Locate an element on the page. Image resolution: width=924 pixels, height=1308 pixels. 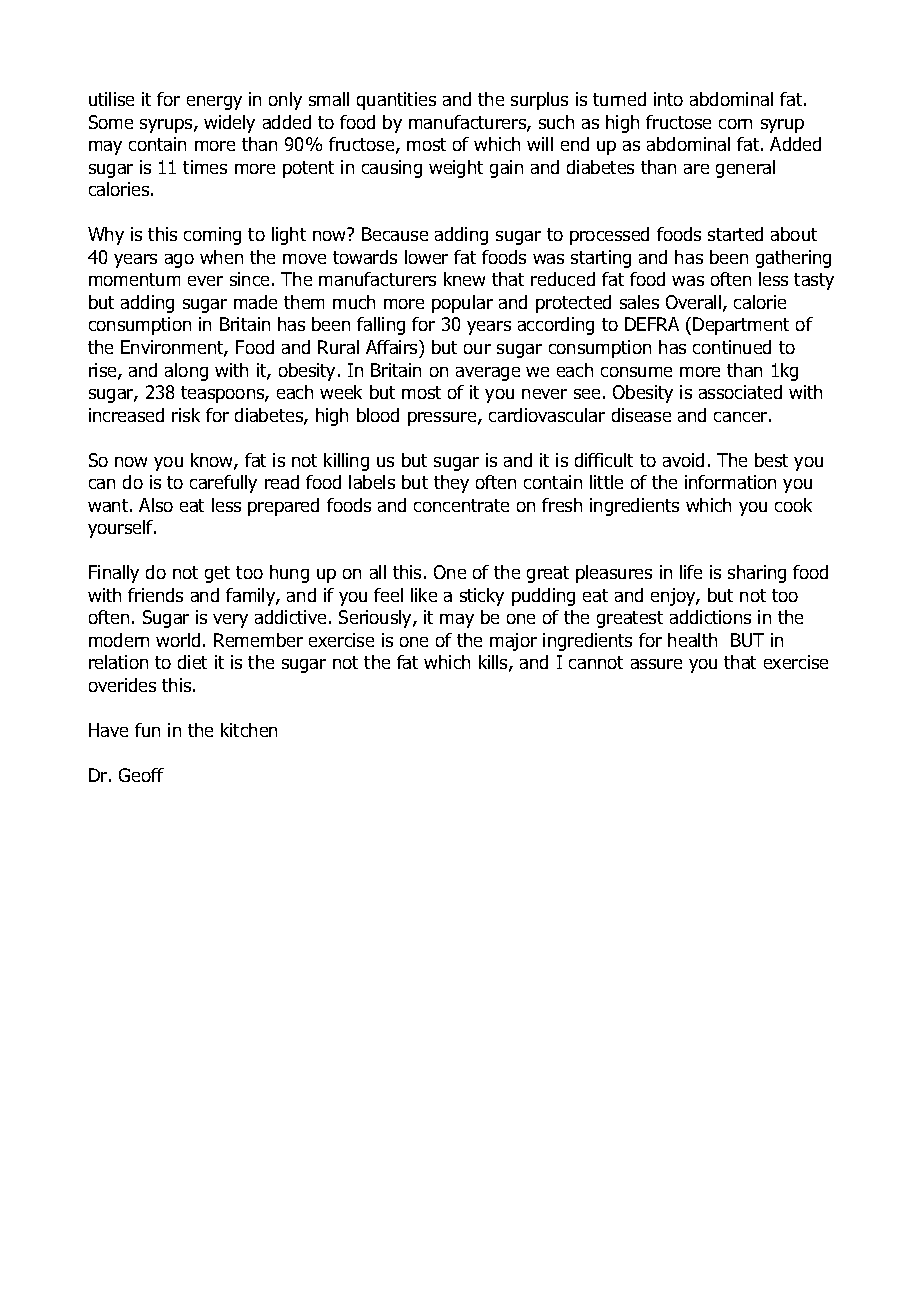
get is located at coordinates (217, 574).
